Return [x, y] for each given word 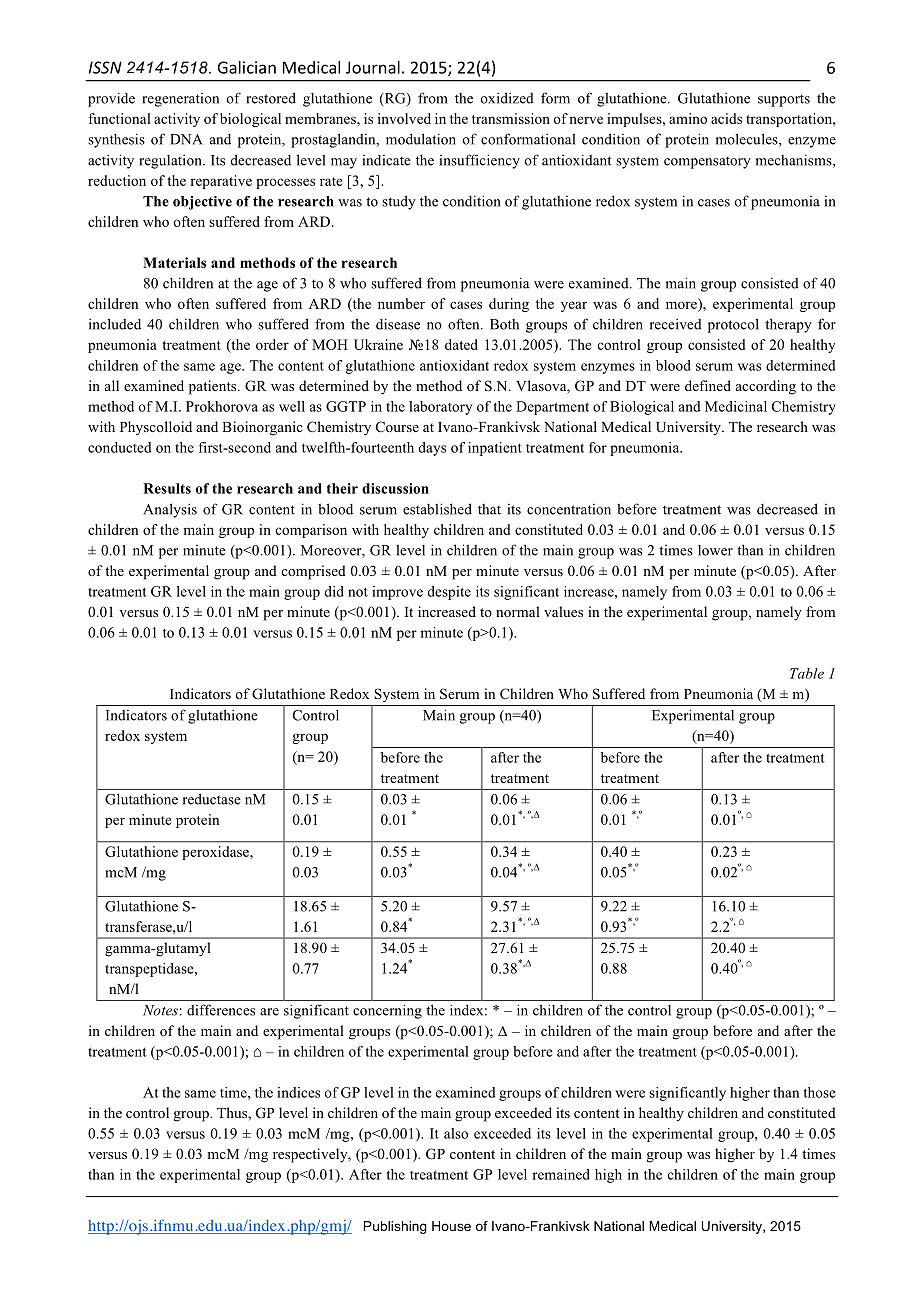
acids [726, 118]
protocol [733, 325]
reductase [212, 799]
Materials [174, 262]
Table [807, 673]
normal [518, 611]
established [437, 509]
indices [298, 1092]
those [820, 1092]
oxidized [507, 98]
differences [221, 1010]
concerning [387, 1011]
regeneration [180, 100]
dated [461, 344]
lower [715, 550]
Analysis [170, 510]
